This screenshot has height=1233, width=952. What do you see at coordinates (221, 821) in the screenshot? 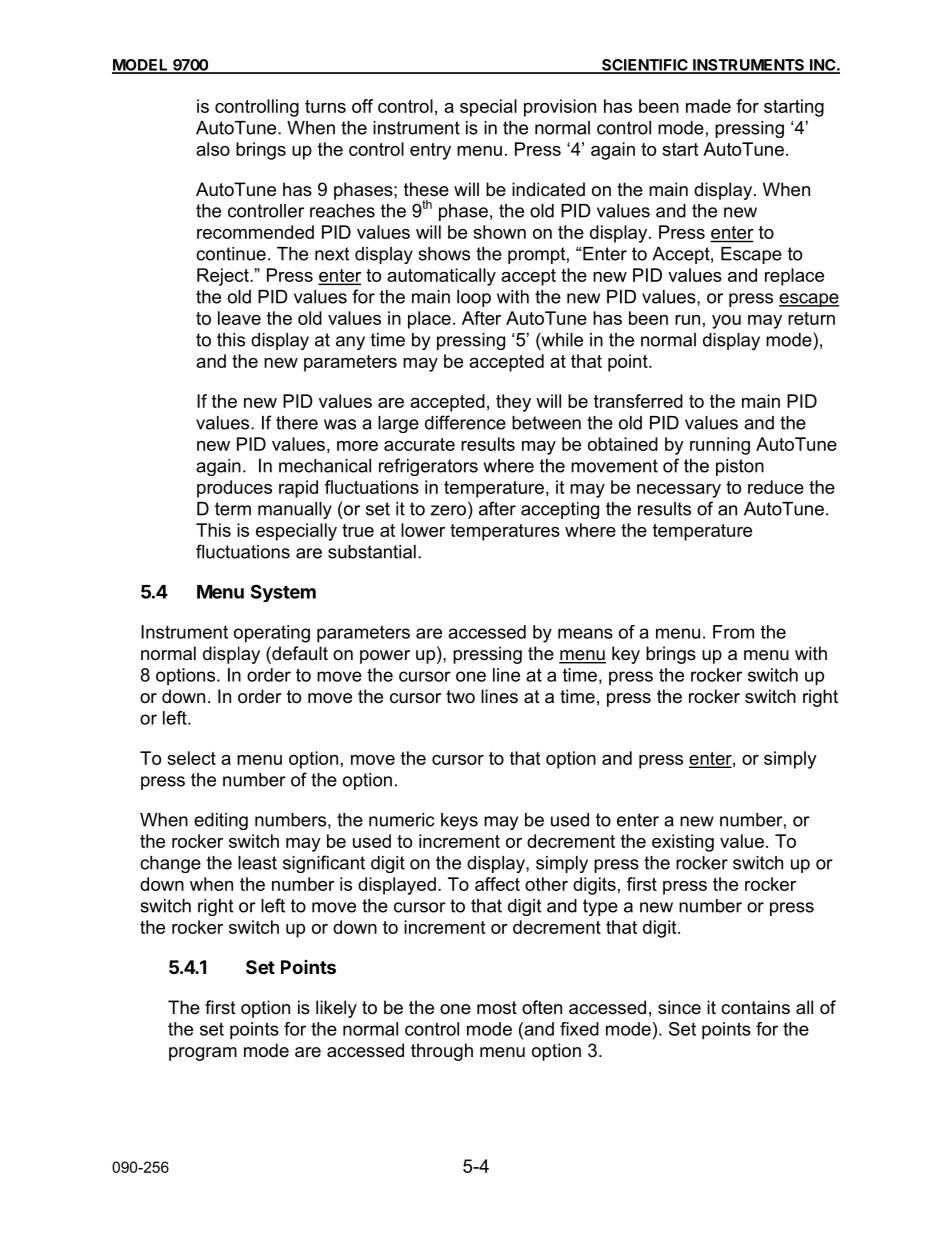
I see `editing` at bounding box center [221, 821].
